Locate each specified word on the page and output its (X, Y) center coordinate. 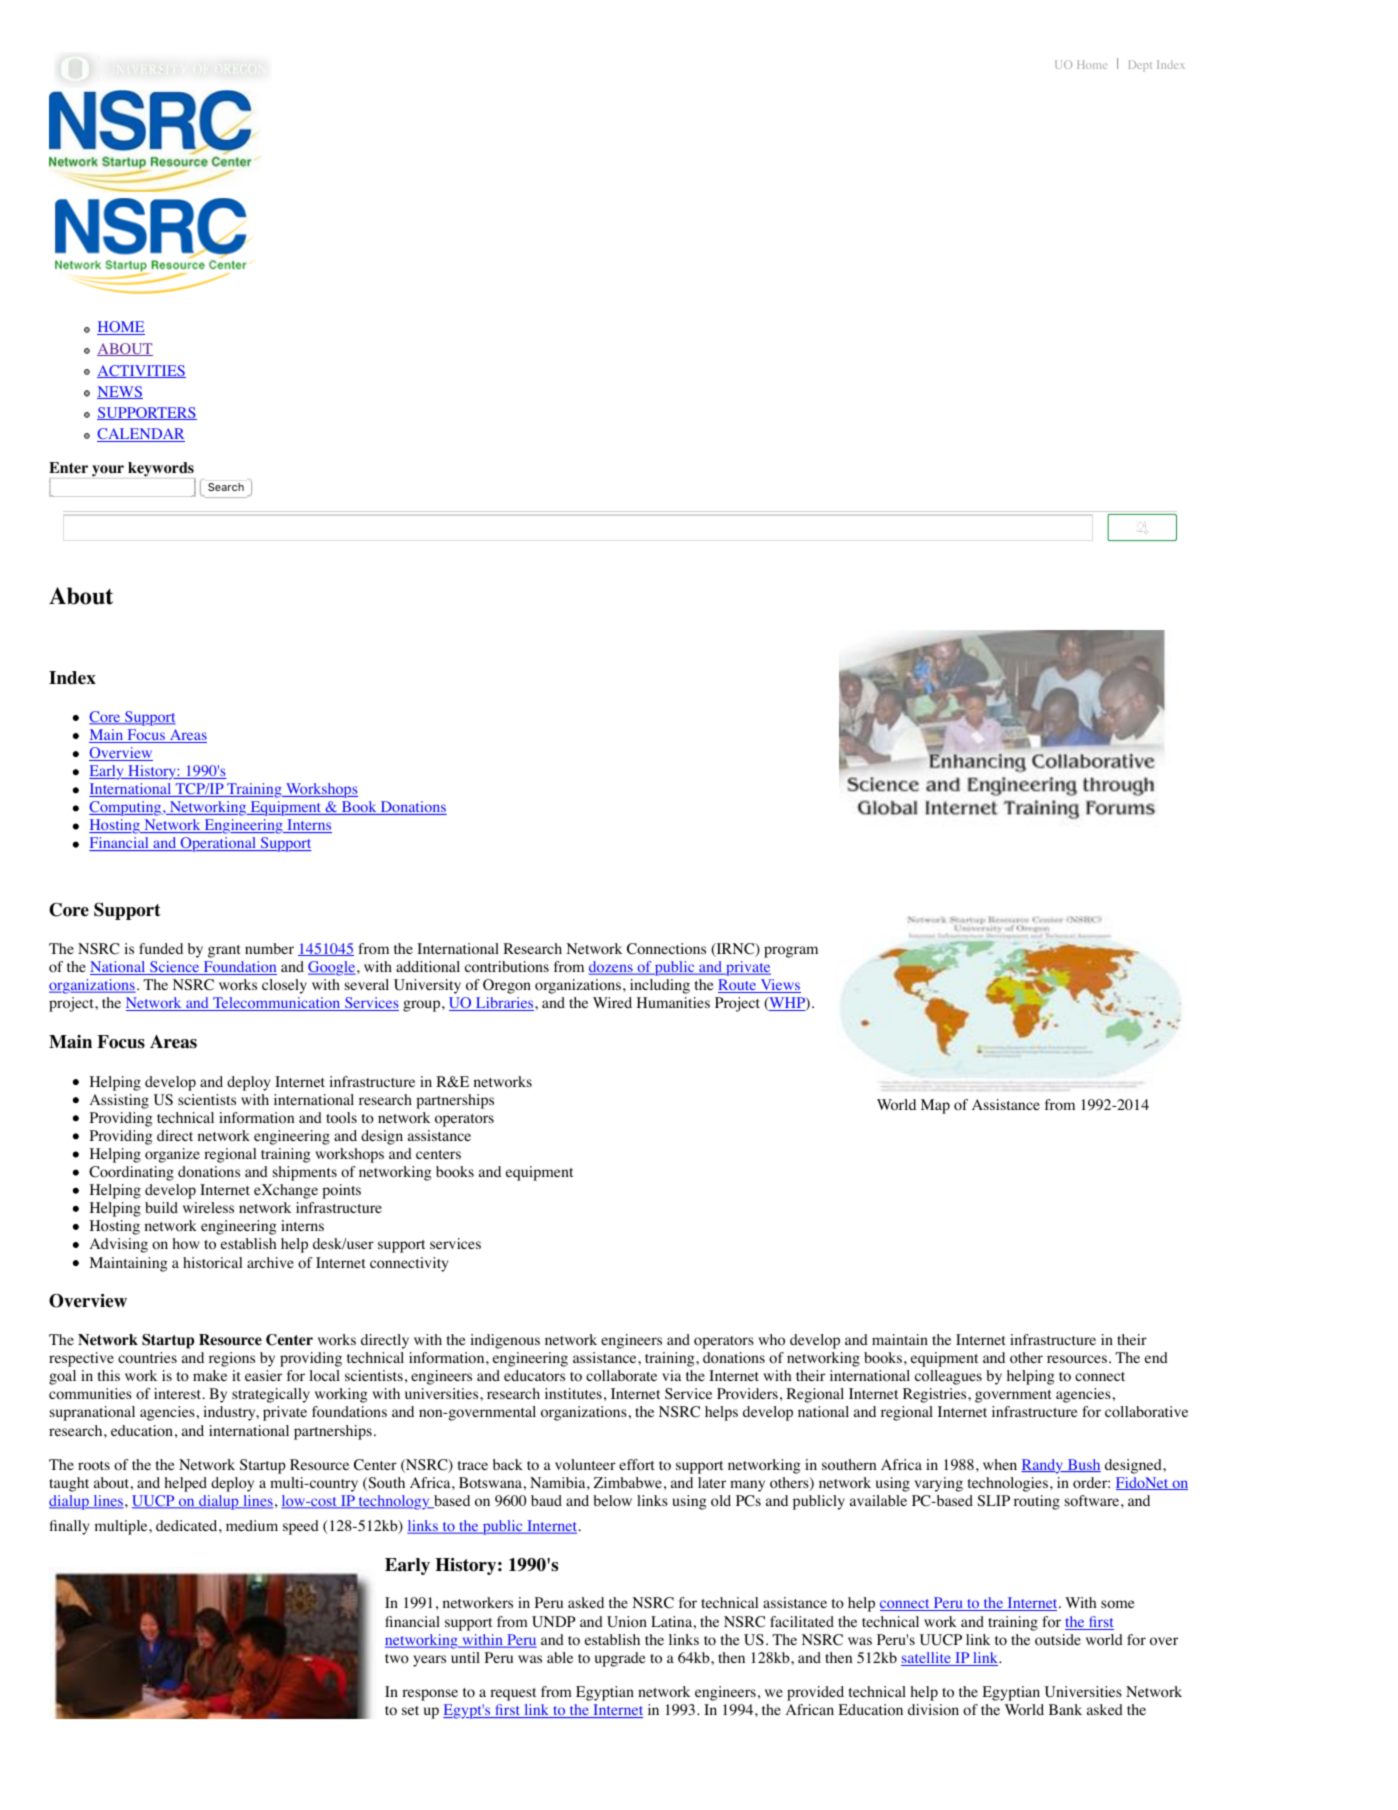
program (791, 952)
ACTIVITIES (141, 371)
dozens (612, 968)
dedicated (188, 1525)
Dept (1140, 66)
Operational (218, 844)
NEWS (120, 392)
